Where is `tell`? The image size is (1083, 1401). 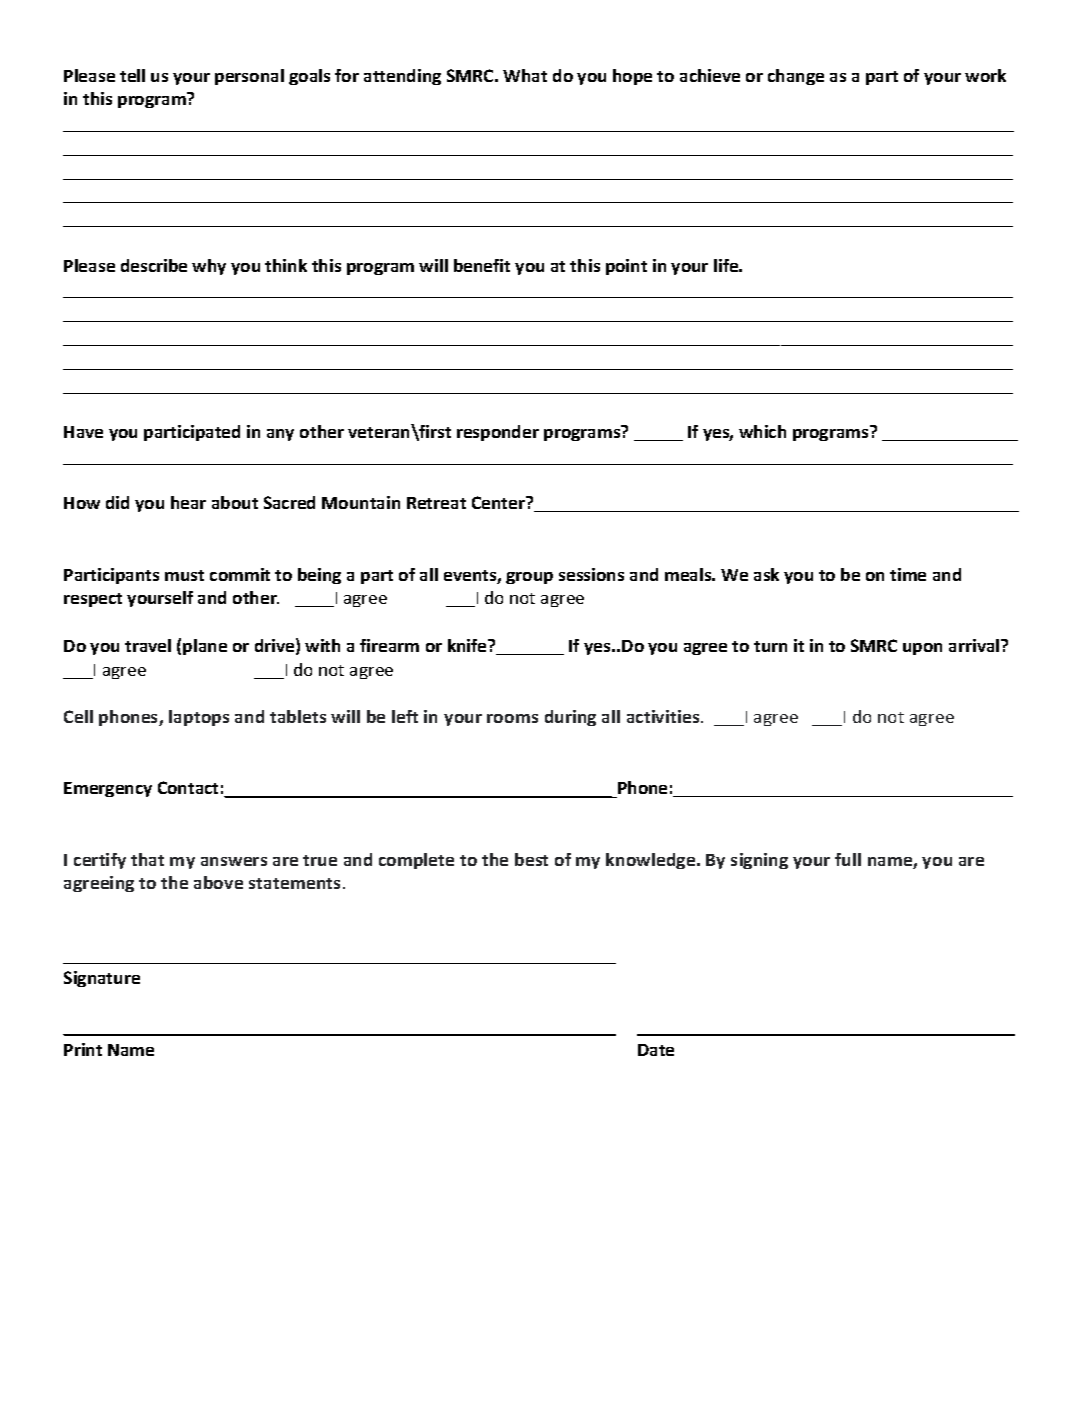 tell is located at coordinates (132, 75).
